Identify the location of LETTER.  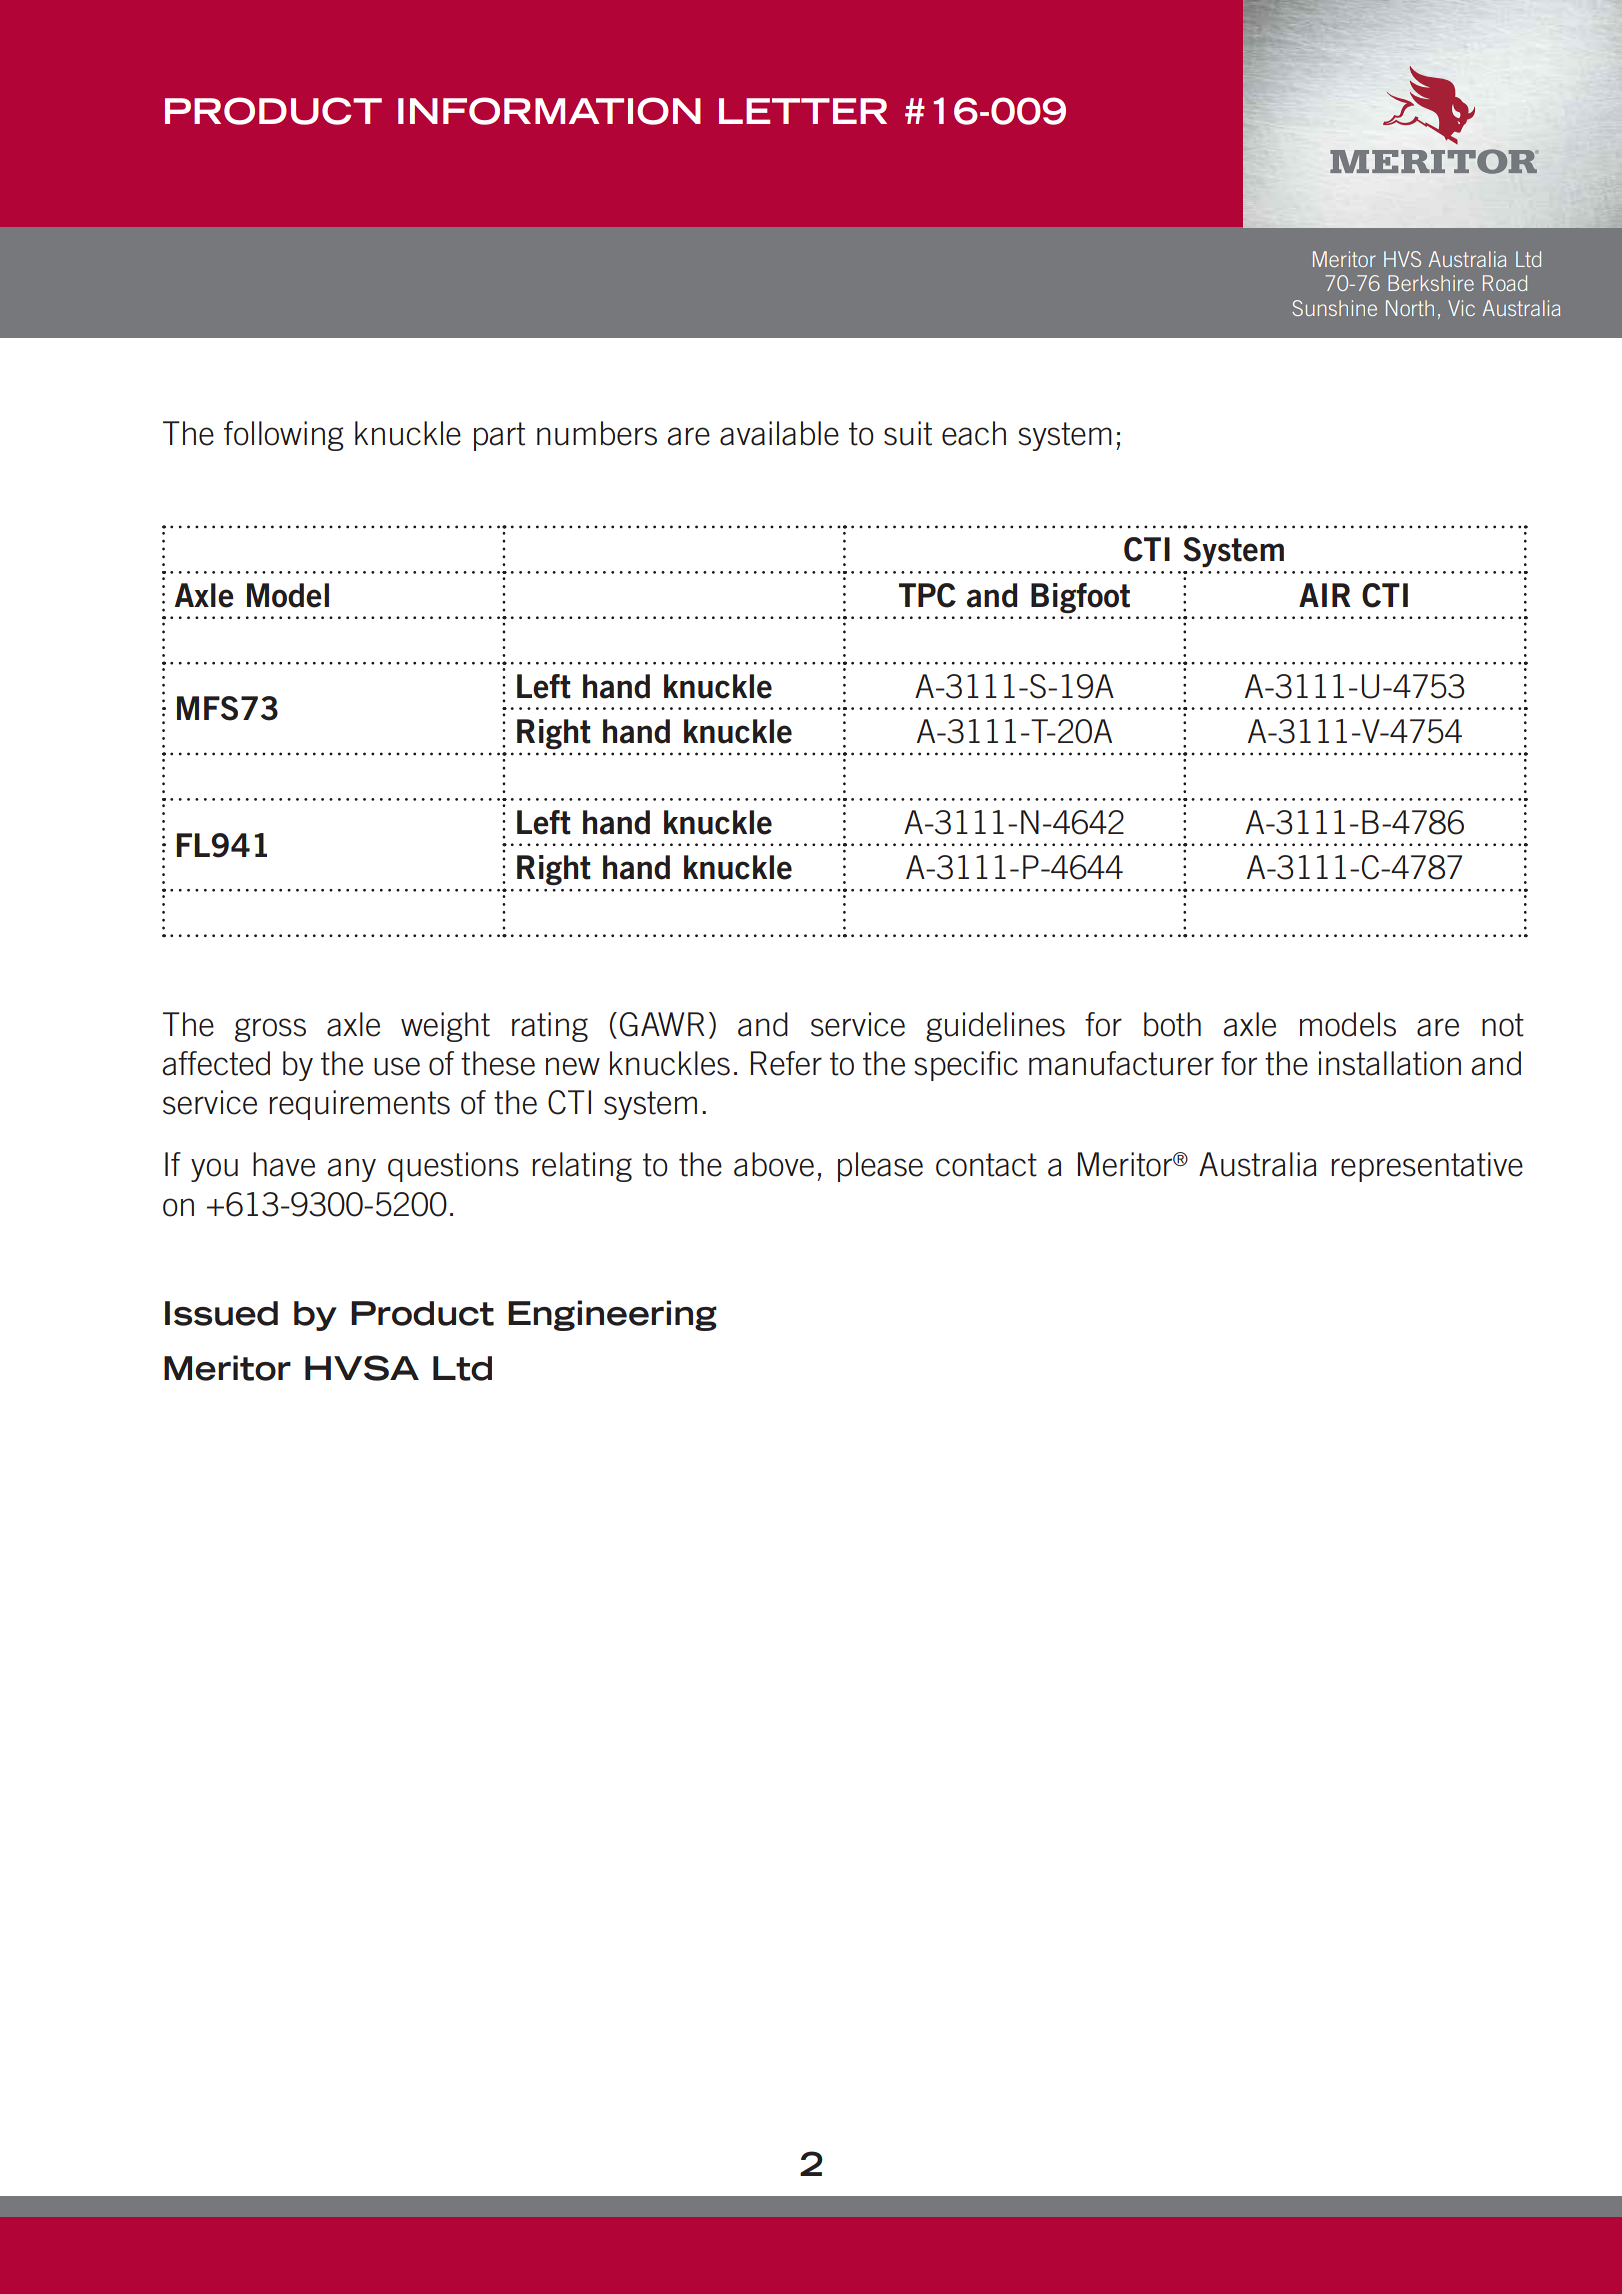
(803, 111).
